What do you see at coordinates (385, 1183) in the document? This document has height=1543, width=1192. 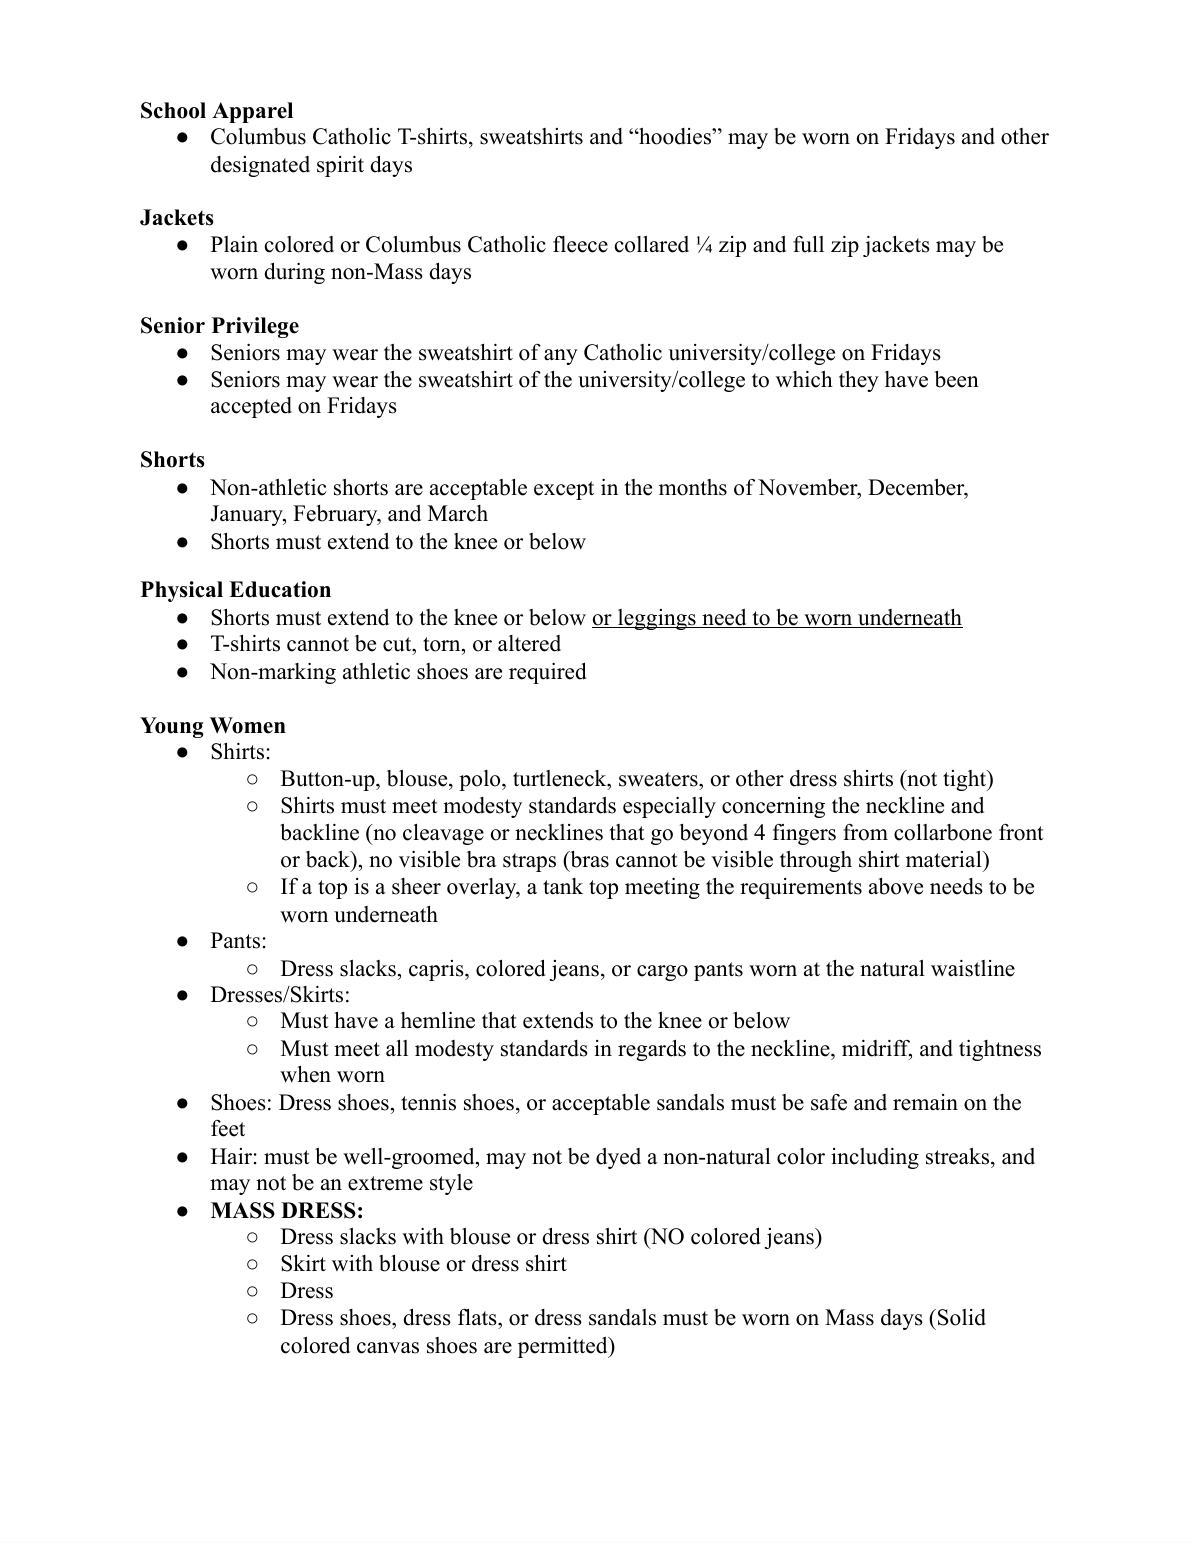 I see `extreme` at bounding box center [385, 1183].
